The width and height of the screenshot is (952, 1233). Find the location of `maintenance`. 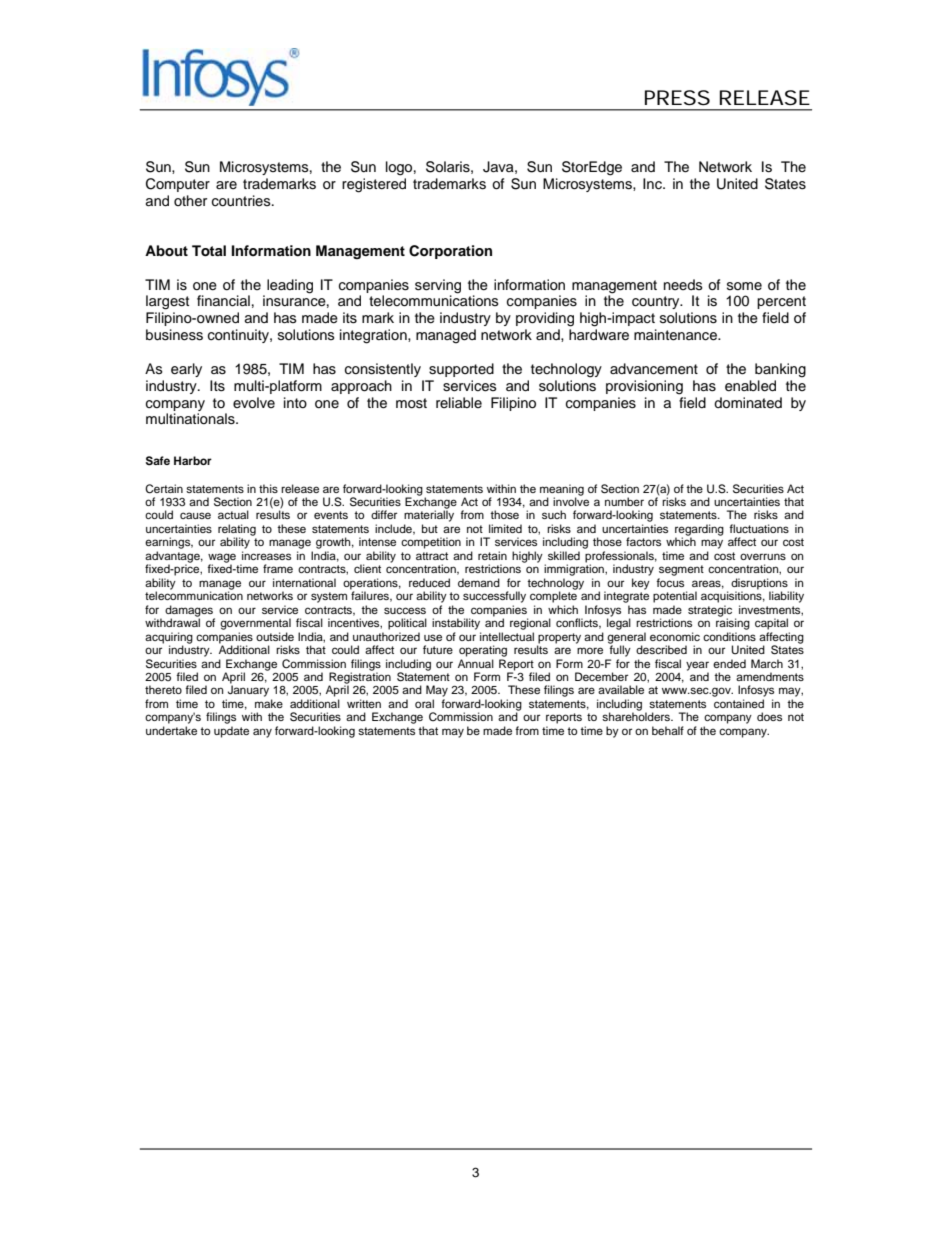

maintenance is located at coordinates (676, 335).
